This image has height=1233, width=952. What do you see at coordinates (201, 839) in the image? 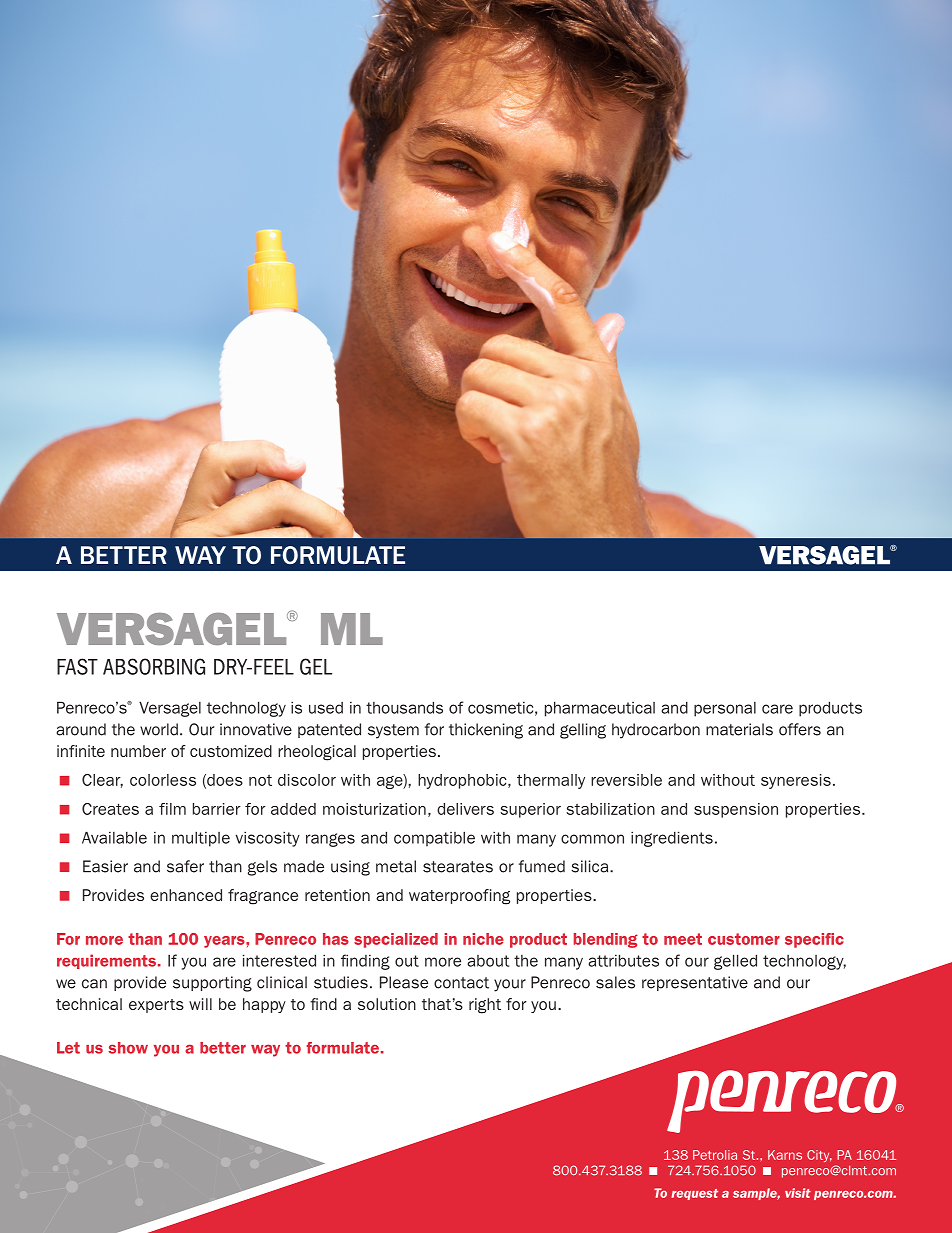
I see `multiple` at bounding box center [201, 839].
